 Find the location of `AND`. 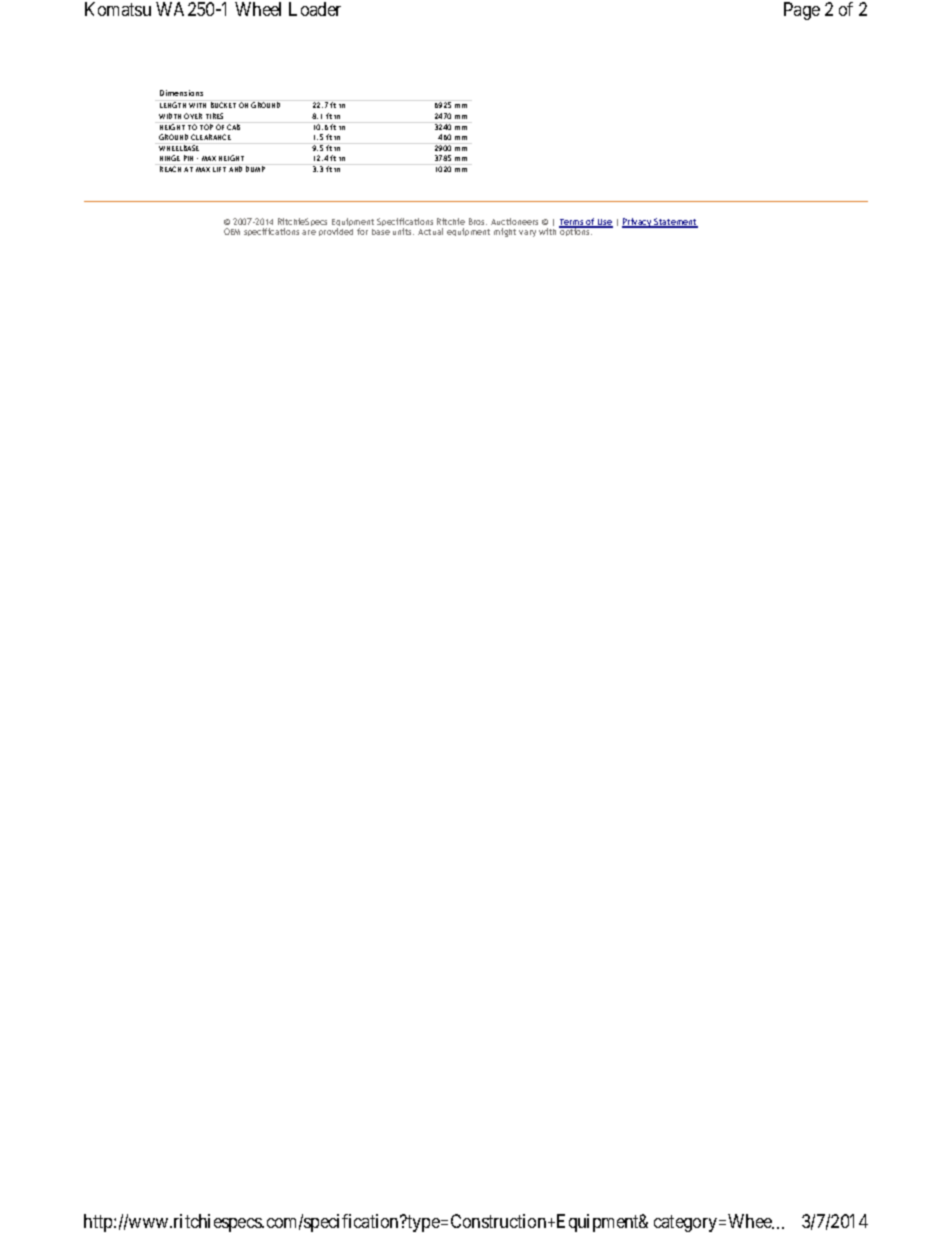

AND is located at coordinates (235, 169).
